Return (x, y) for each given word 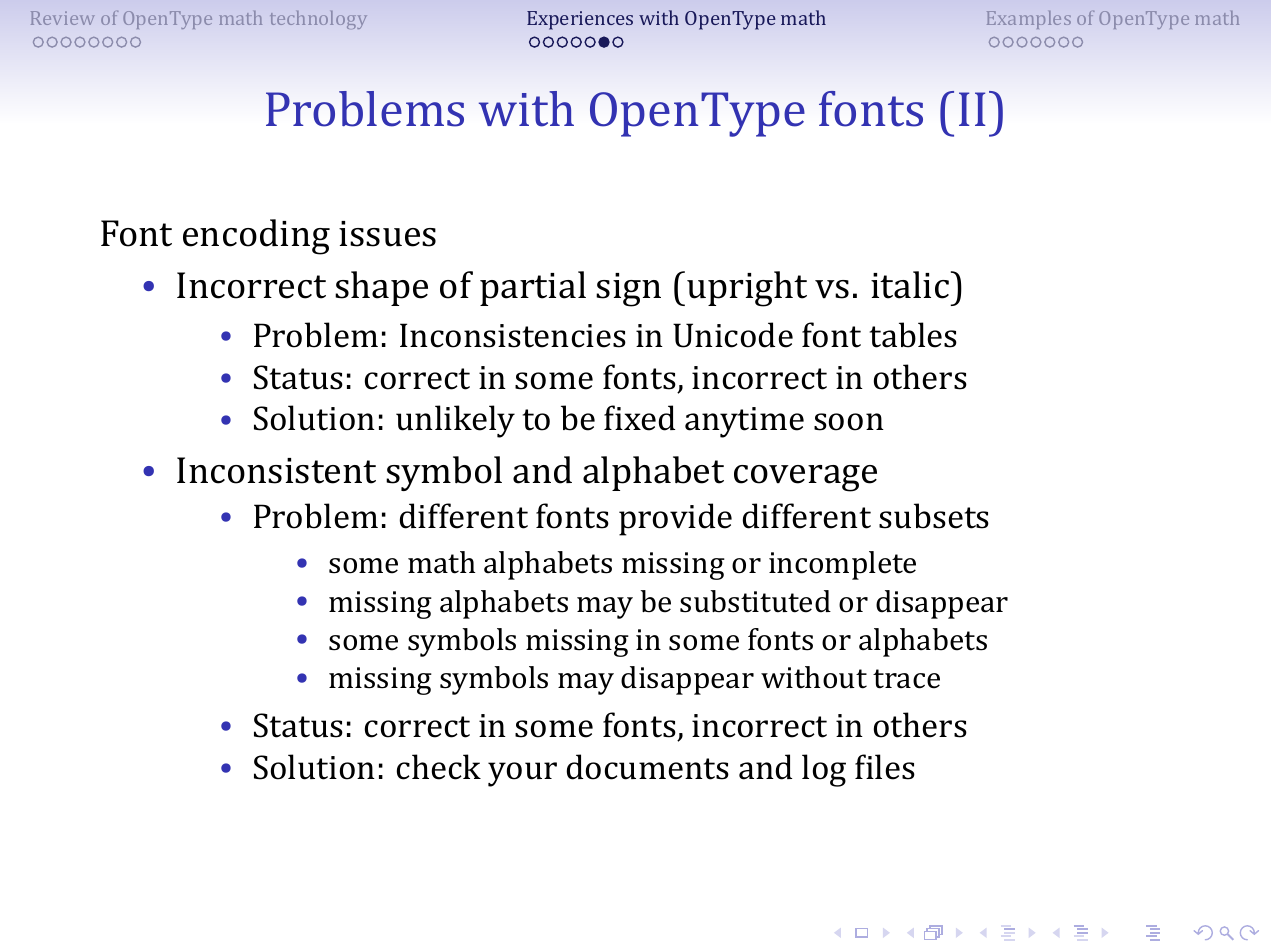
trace (906, 679)
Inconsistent (276, 470)
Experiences (580, 20)
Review (63, 18)
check (439, 767)
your (522, 774)
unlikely (455, 421)
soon (849, 422)
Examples (1029, 20)
